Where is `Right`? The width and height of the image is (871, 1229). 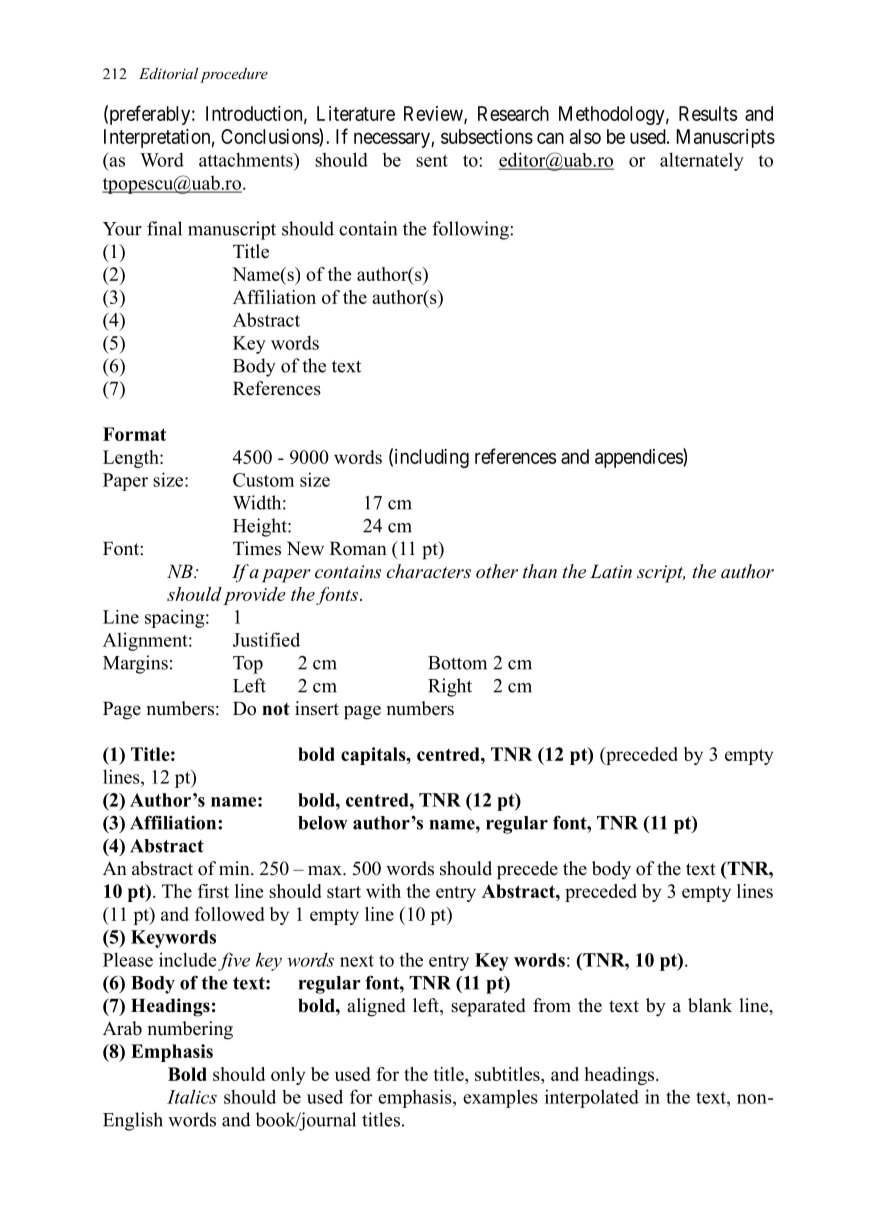
Right is located at coordinates (450, 687).
